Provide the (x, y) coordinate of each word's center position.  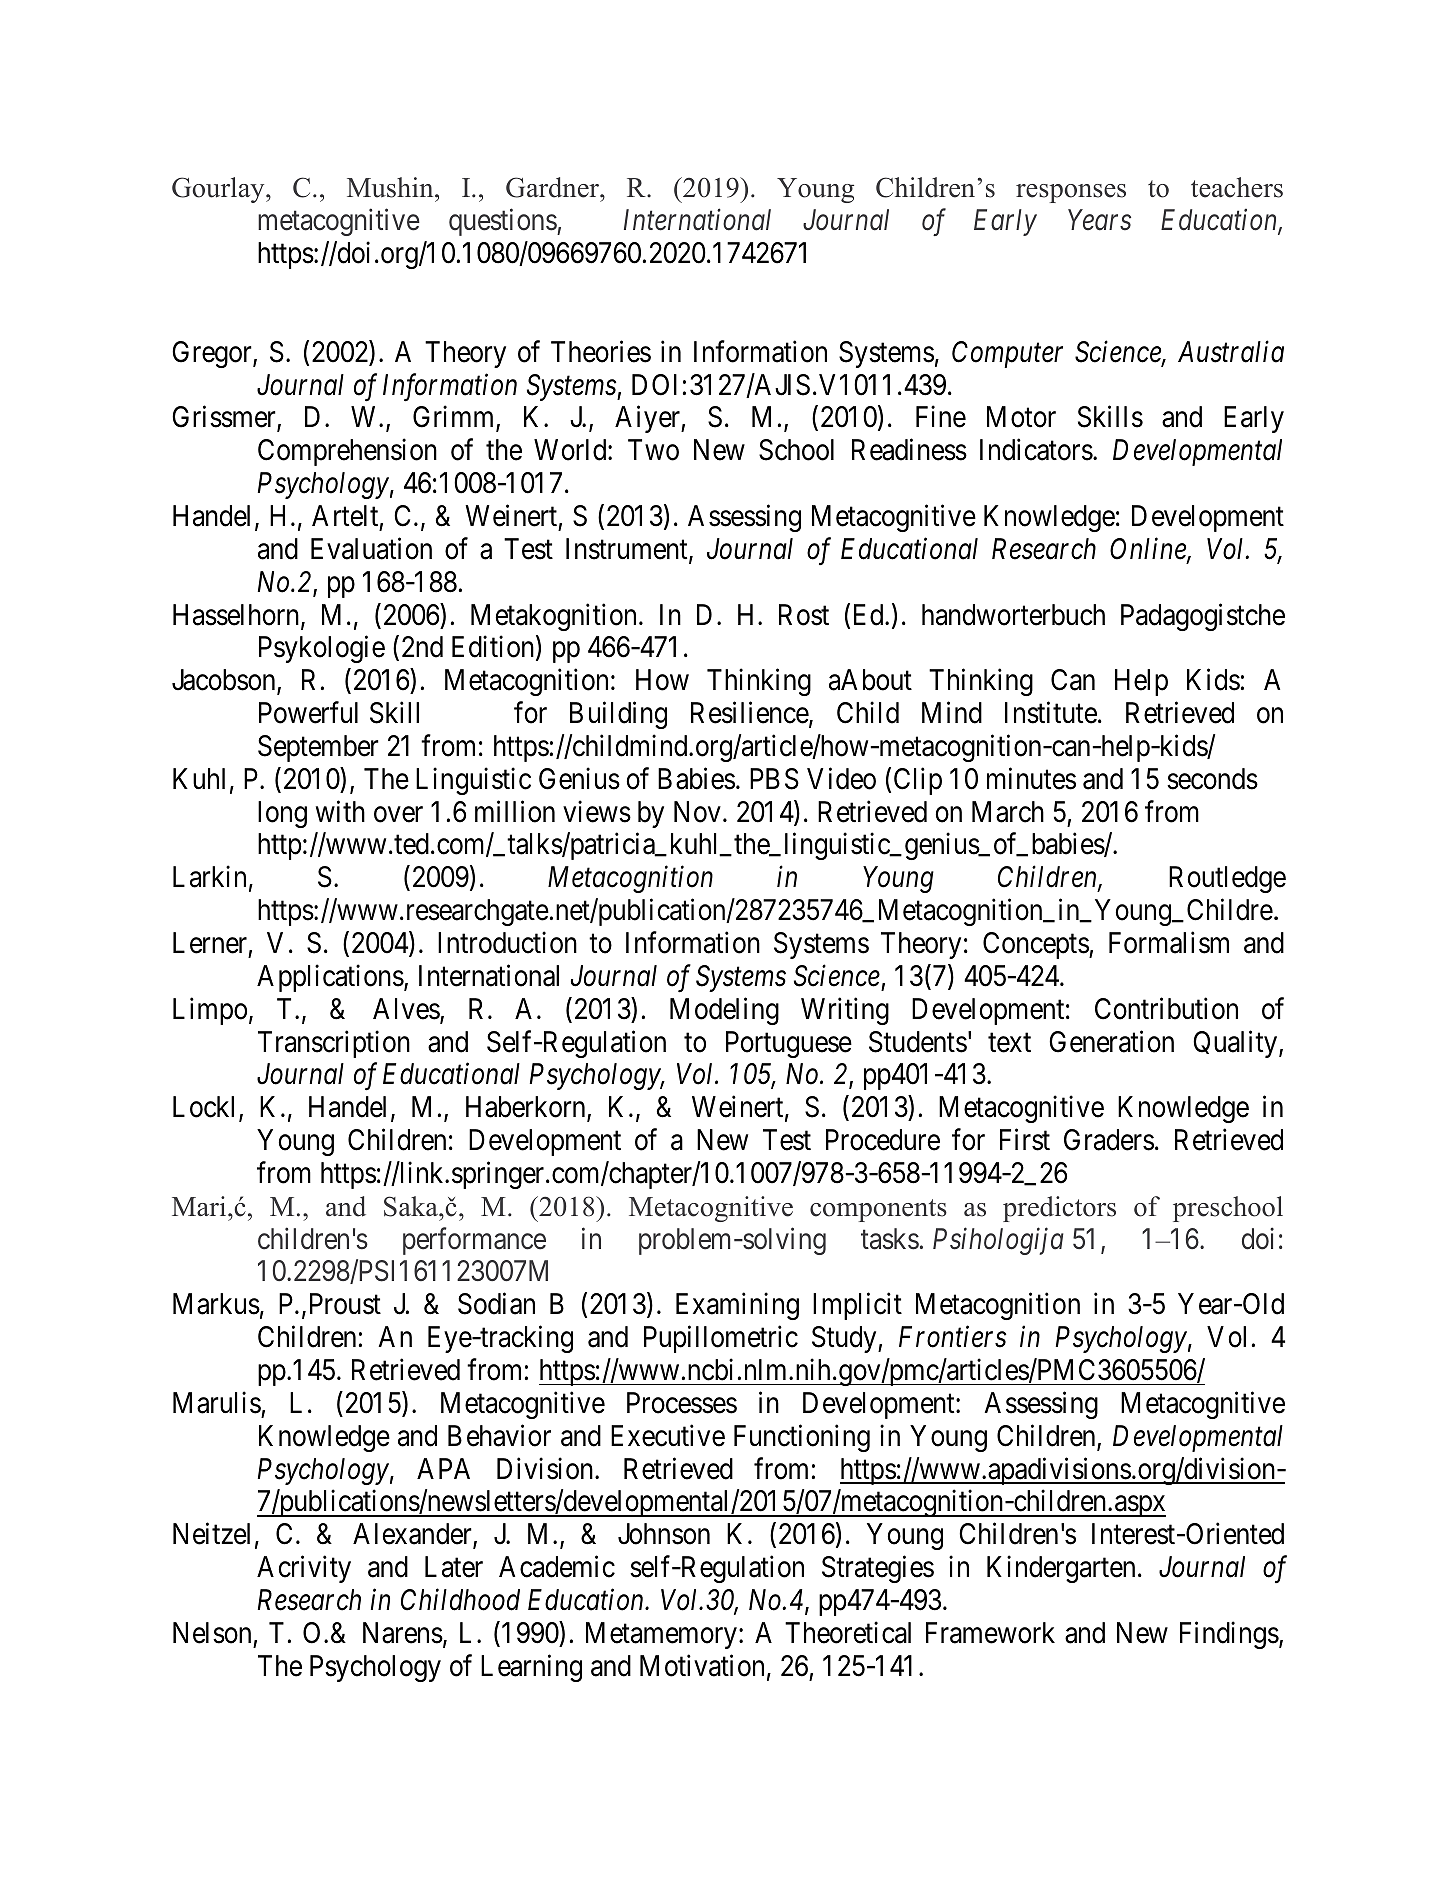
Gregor (213, 354)
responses (1071, 193)
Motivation (702, 1665)
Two (653, 450)
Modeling (724, 1011)
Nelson (212, 1633)
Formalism (1169, 942)
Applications (330, 978)
